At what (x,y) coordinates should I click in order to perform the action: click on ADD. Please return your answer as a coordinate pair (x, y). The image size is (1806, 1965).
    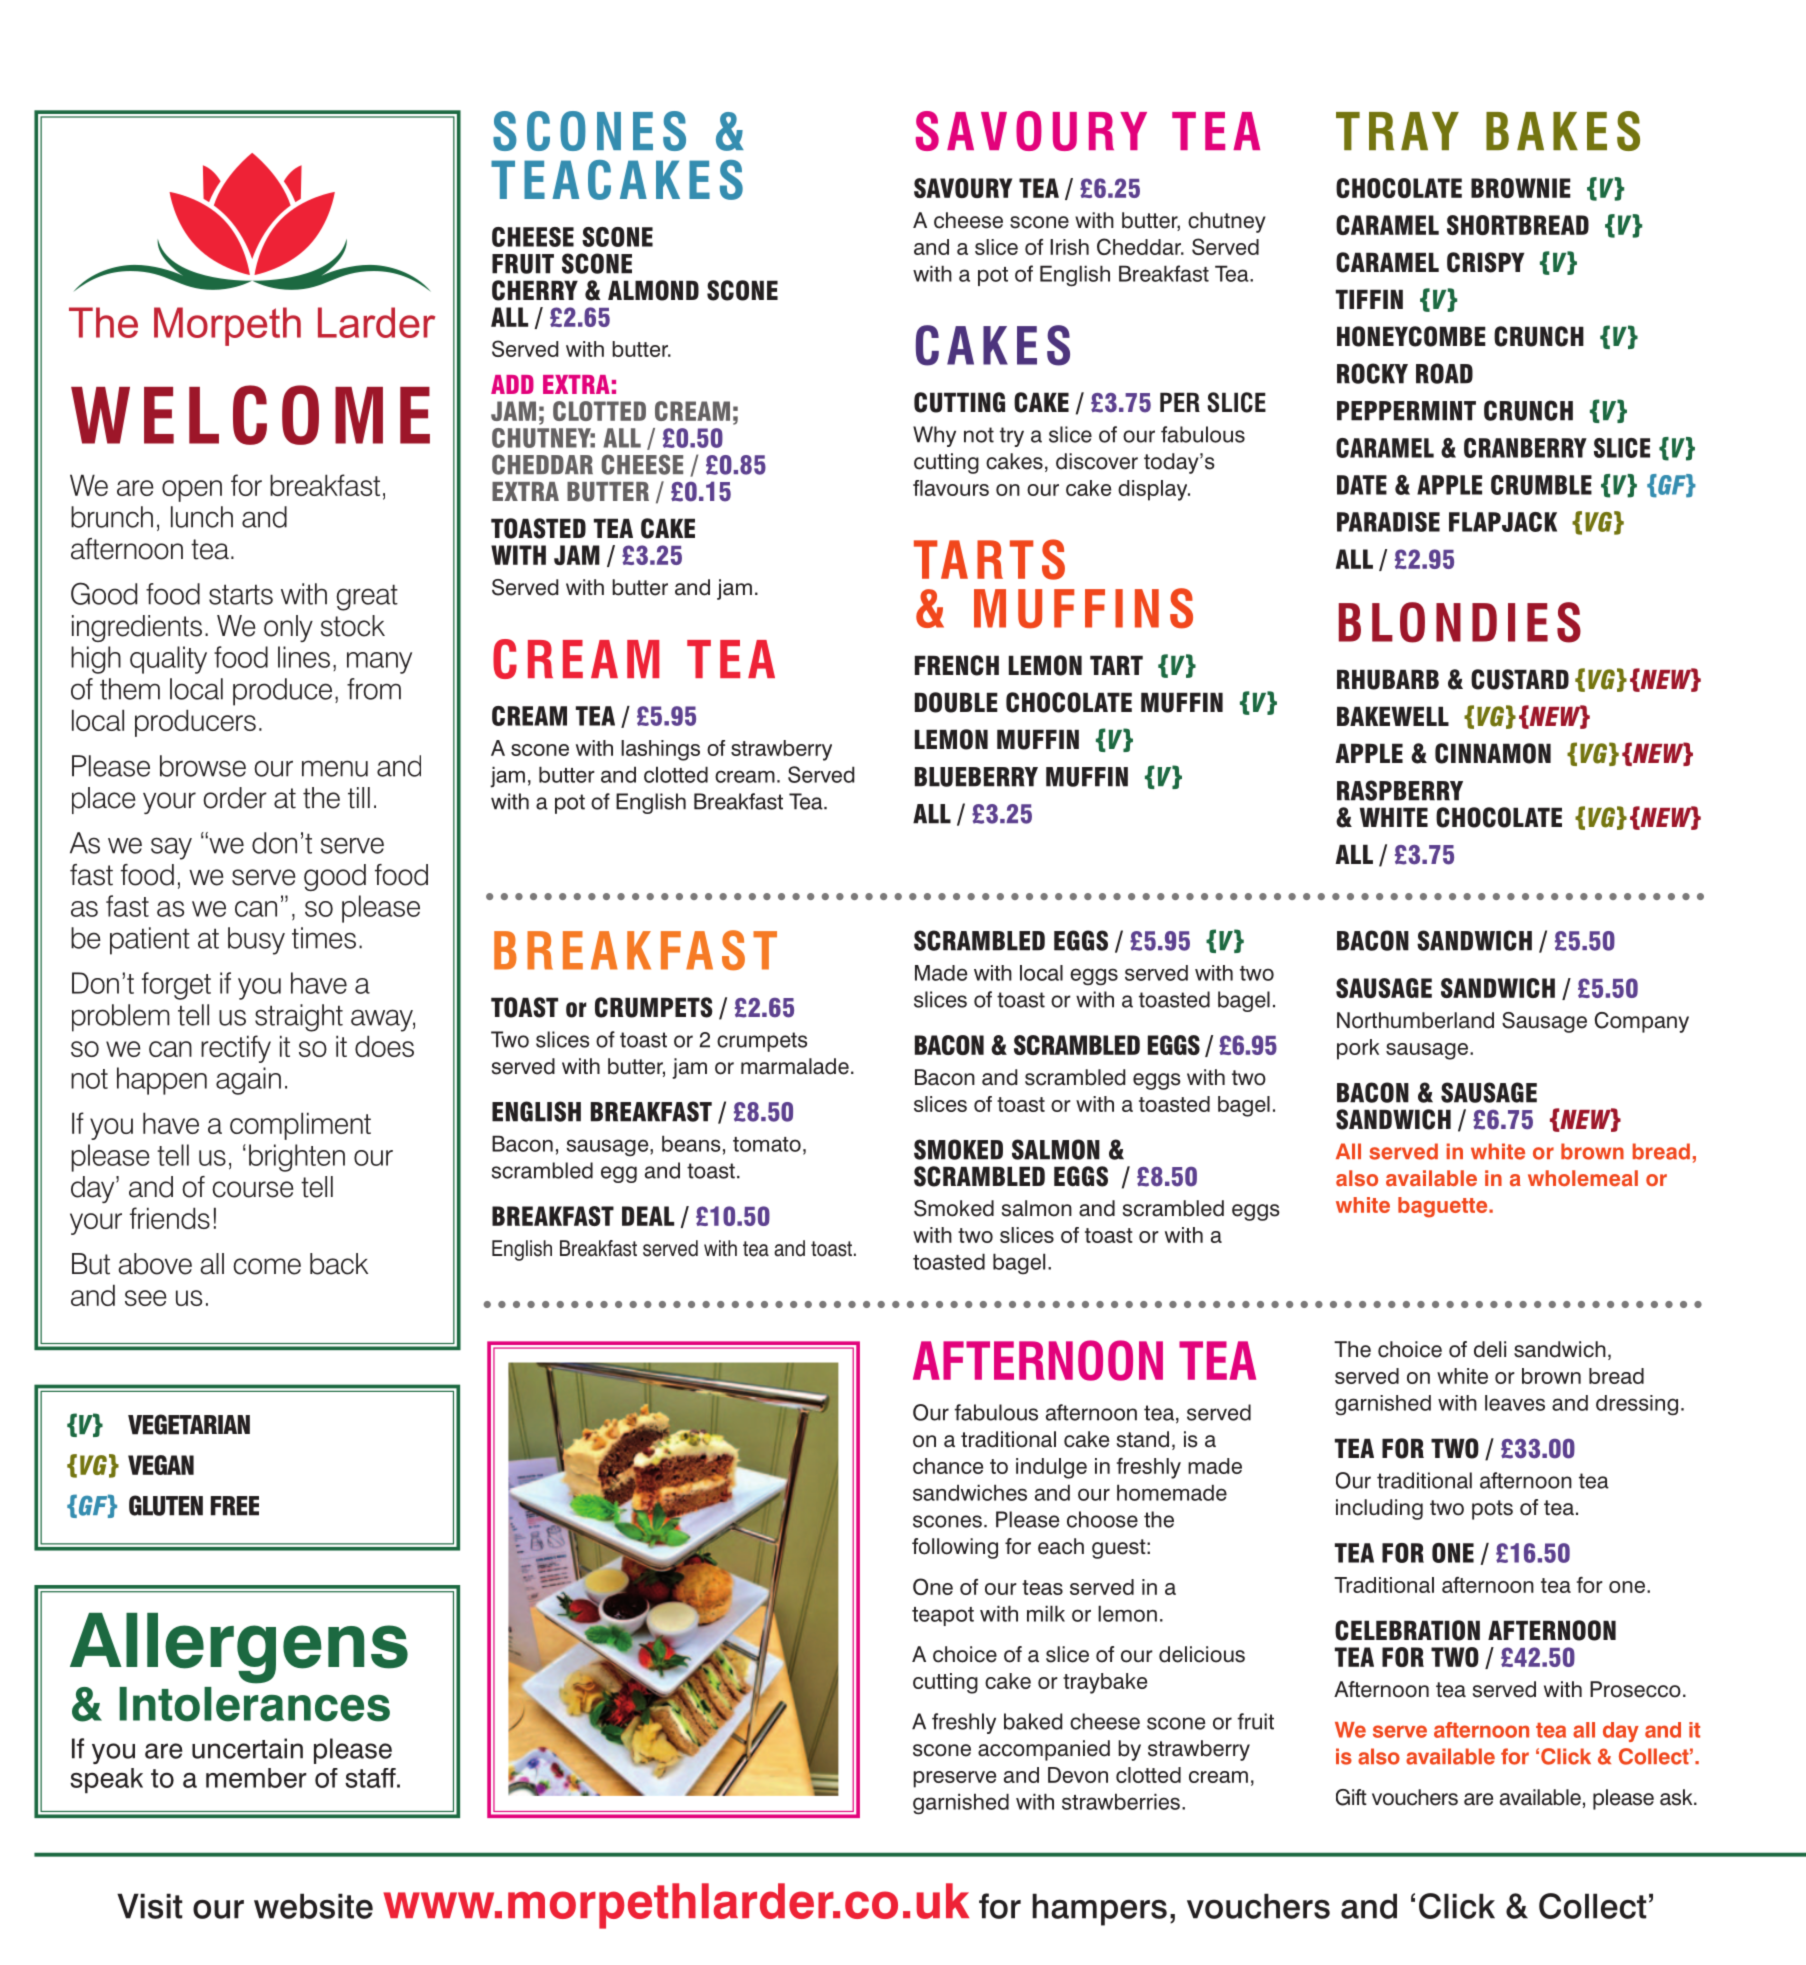
    Looking at the image, I should click on (512, 384).
